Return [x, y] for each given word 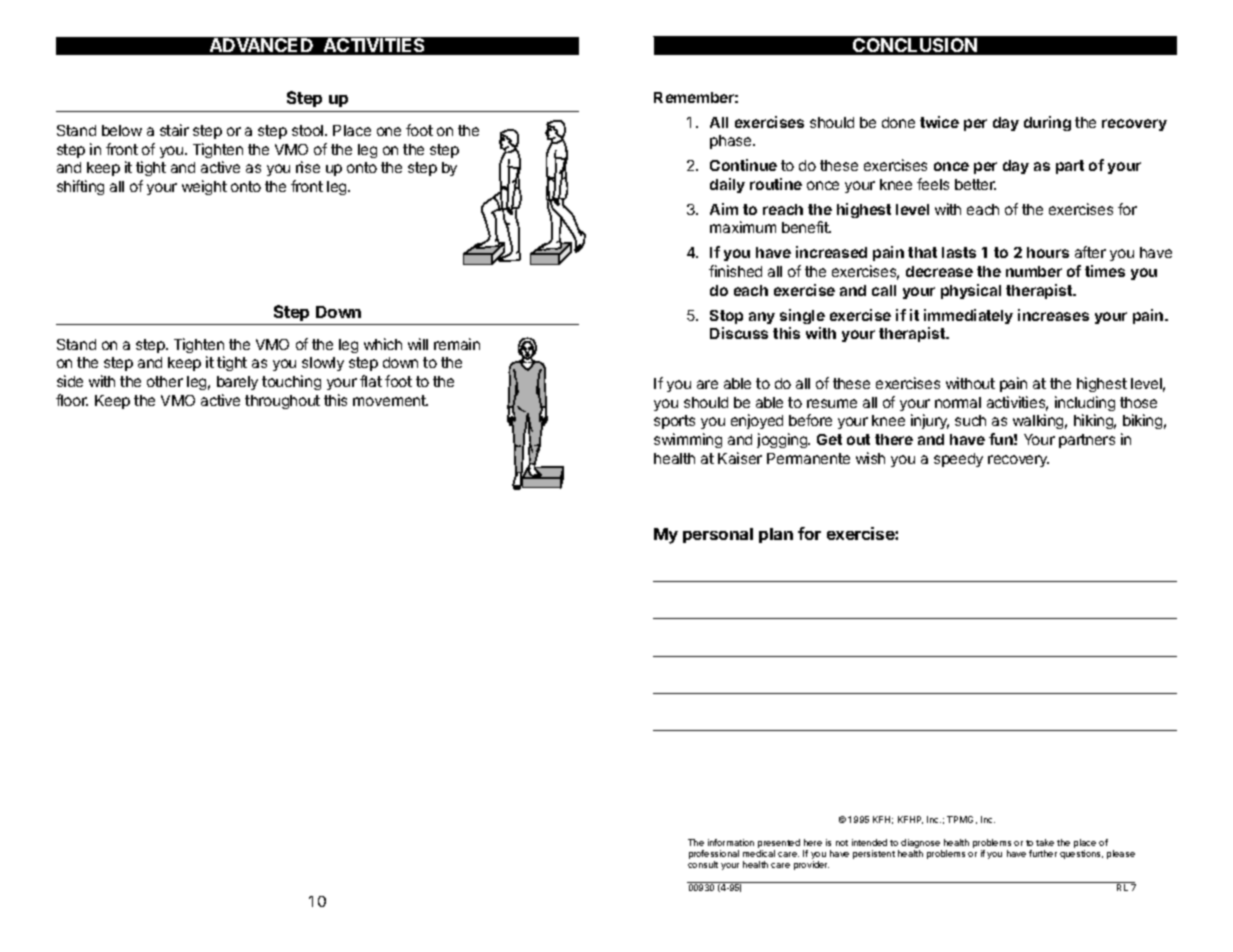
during [1047, 123]
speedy [958, 460]
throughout [282, 402]
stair [174, 130]
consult [703, 864]
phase [732, 142]
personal [718, 535]
